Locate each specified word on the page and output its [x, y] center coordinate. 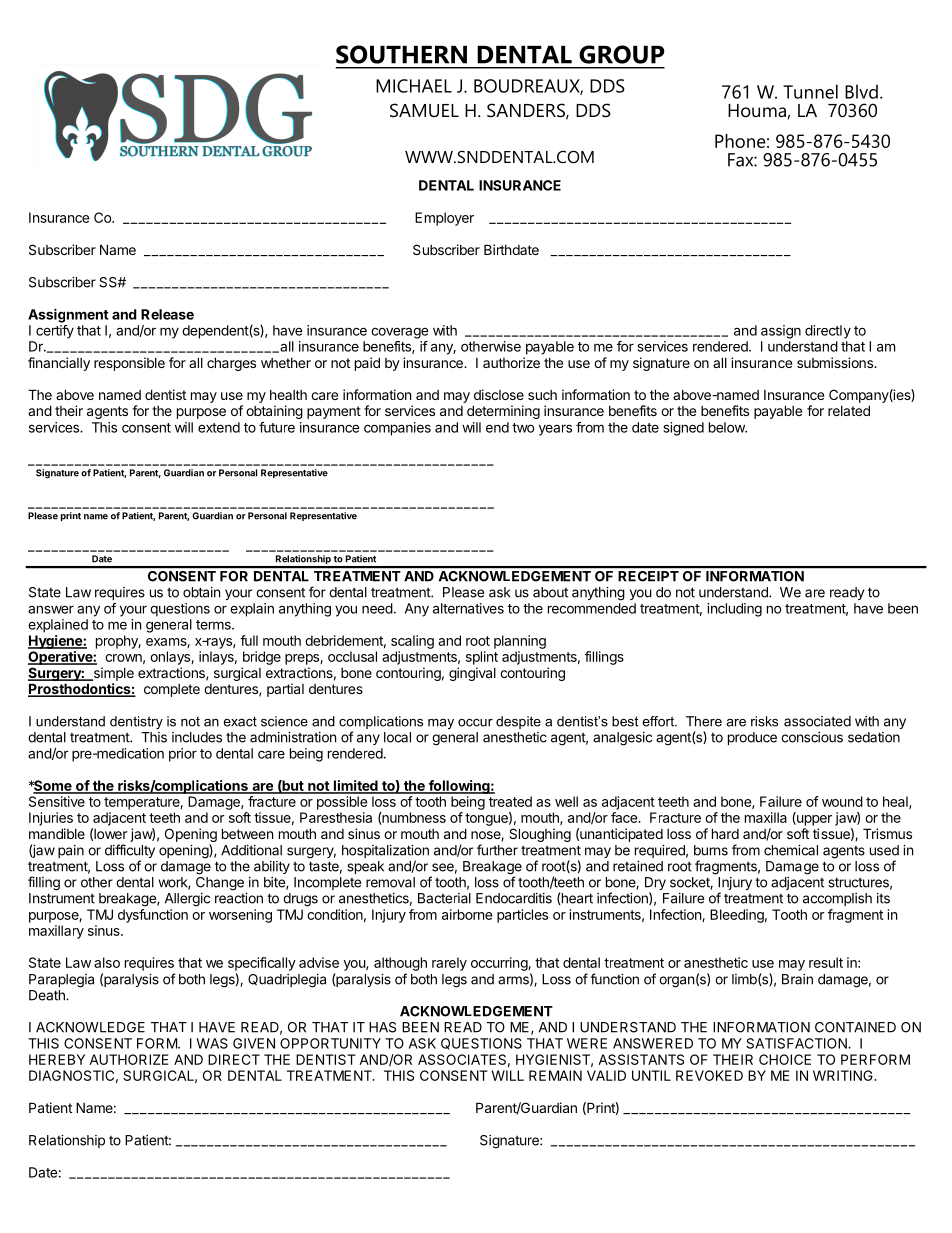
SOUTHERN [401, 54]
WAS [212, 1043]
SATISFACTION [797, 1043]
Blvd [861, 91]
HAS [382, 1027]
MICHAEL [414, 86]
